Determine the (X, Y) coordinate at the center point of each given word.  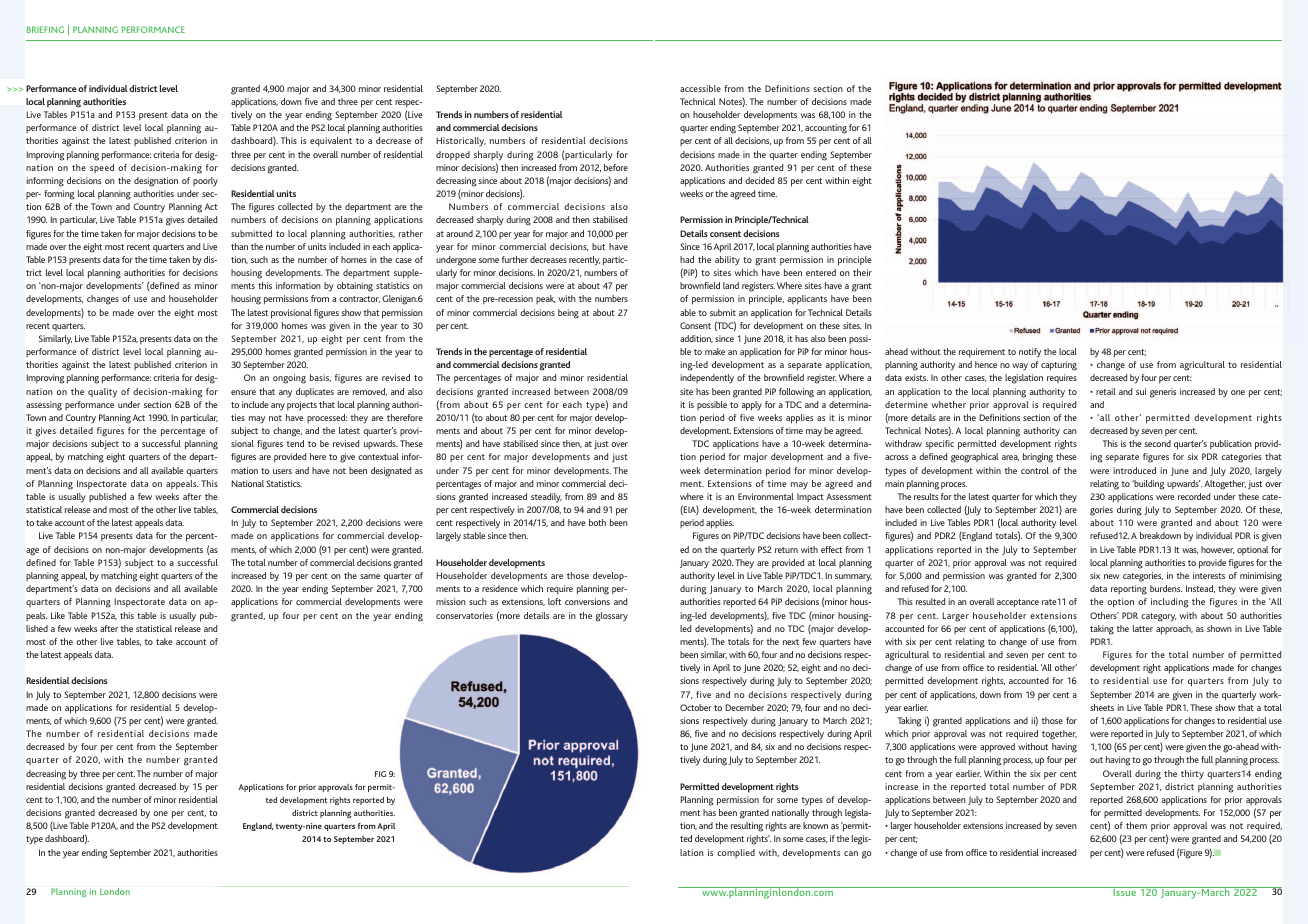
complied (736, 853)
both (597, 522)
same (370, 576)
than (239, 246)
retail (1106, 391)
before (616, 167)
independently (707, 378)
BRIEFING (45, 29)
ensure (243, 392)
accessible (700, 88)
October (696, 707)
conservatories (464, 615)
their (862, 272)
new (1112, 576)
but (598, 246)
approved (997, 748)
